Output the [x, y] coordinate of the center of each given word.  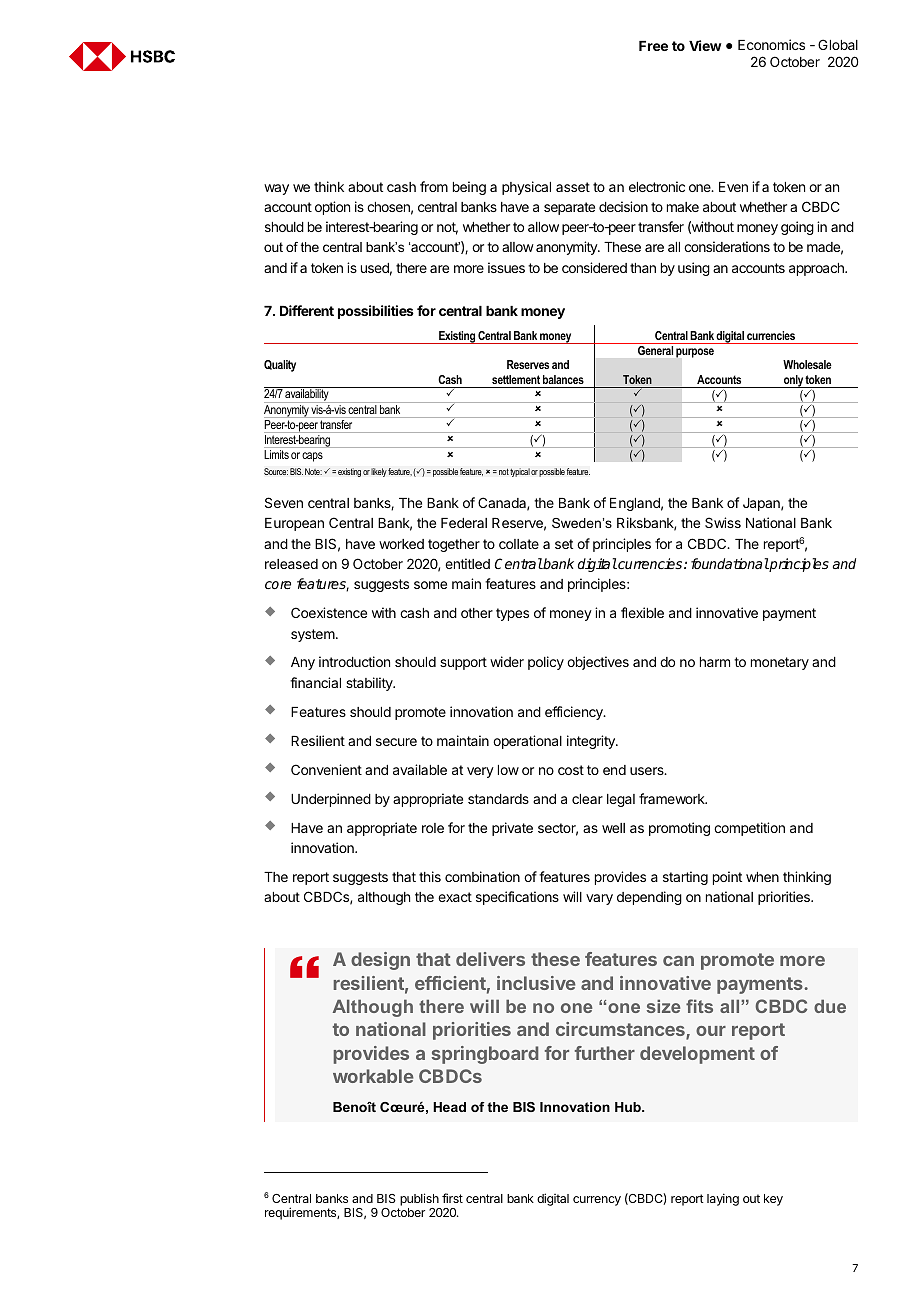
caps [312, 457]
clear [587, 799]
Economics [771, 44]
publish [419, 1199]
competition [749, 829]
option [332, 208]
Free [653, 46]
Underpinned [331, 800]
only [793, 381]
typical [520, 472]
